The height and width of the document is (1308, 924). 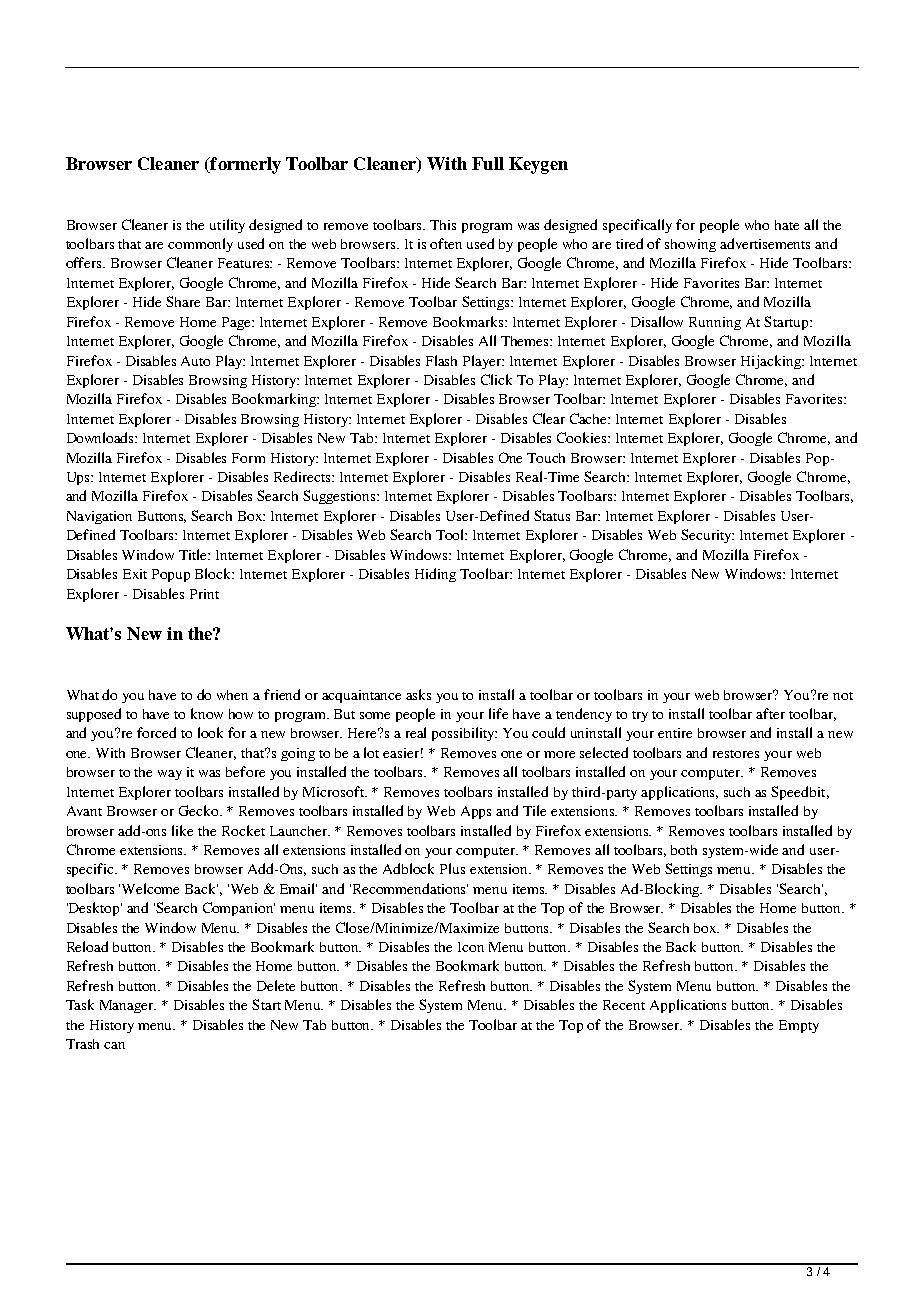 I want to click on hate, so click(x=787, y=225).
